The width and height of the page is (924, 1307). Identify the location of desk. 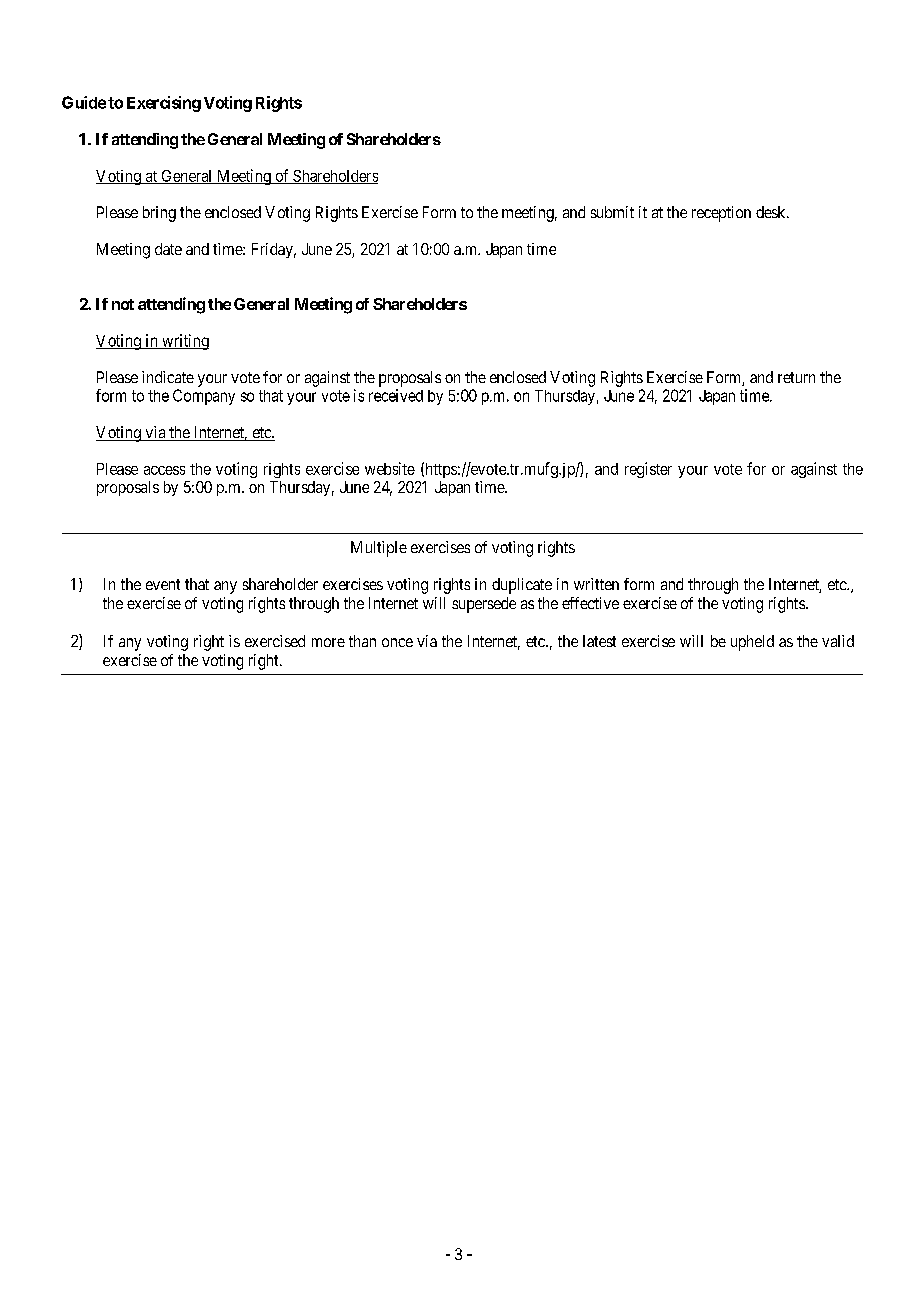
(772, 212).
